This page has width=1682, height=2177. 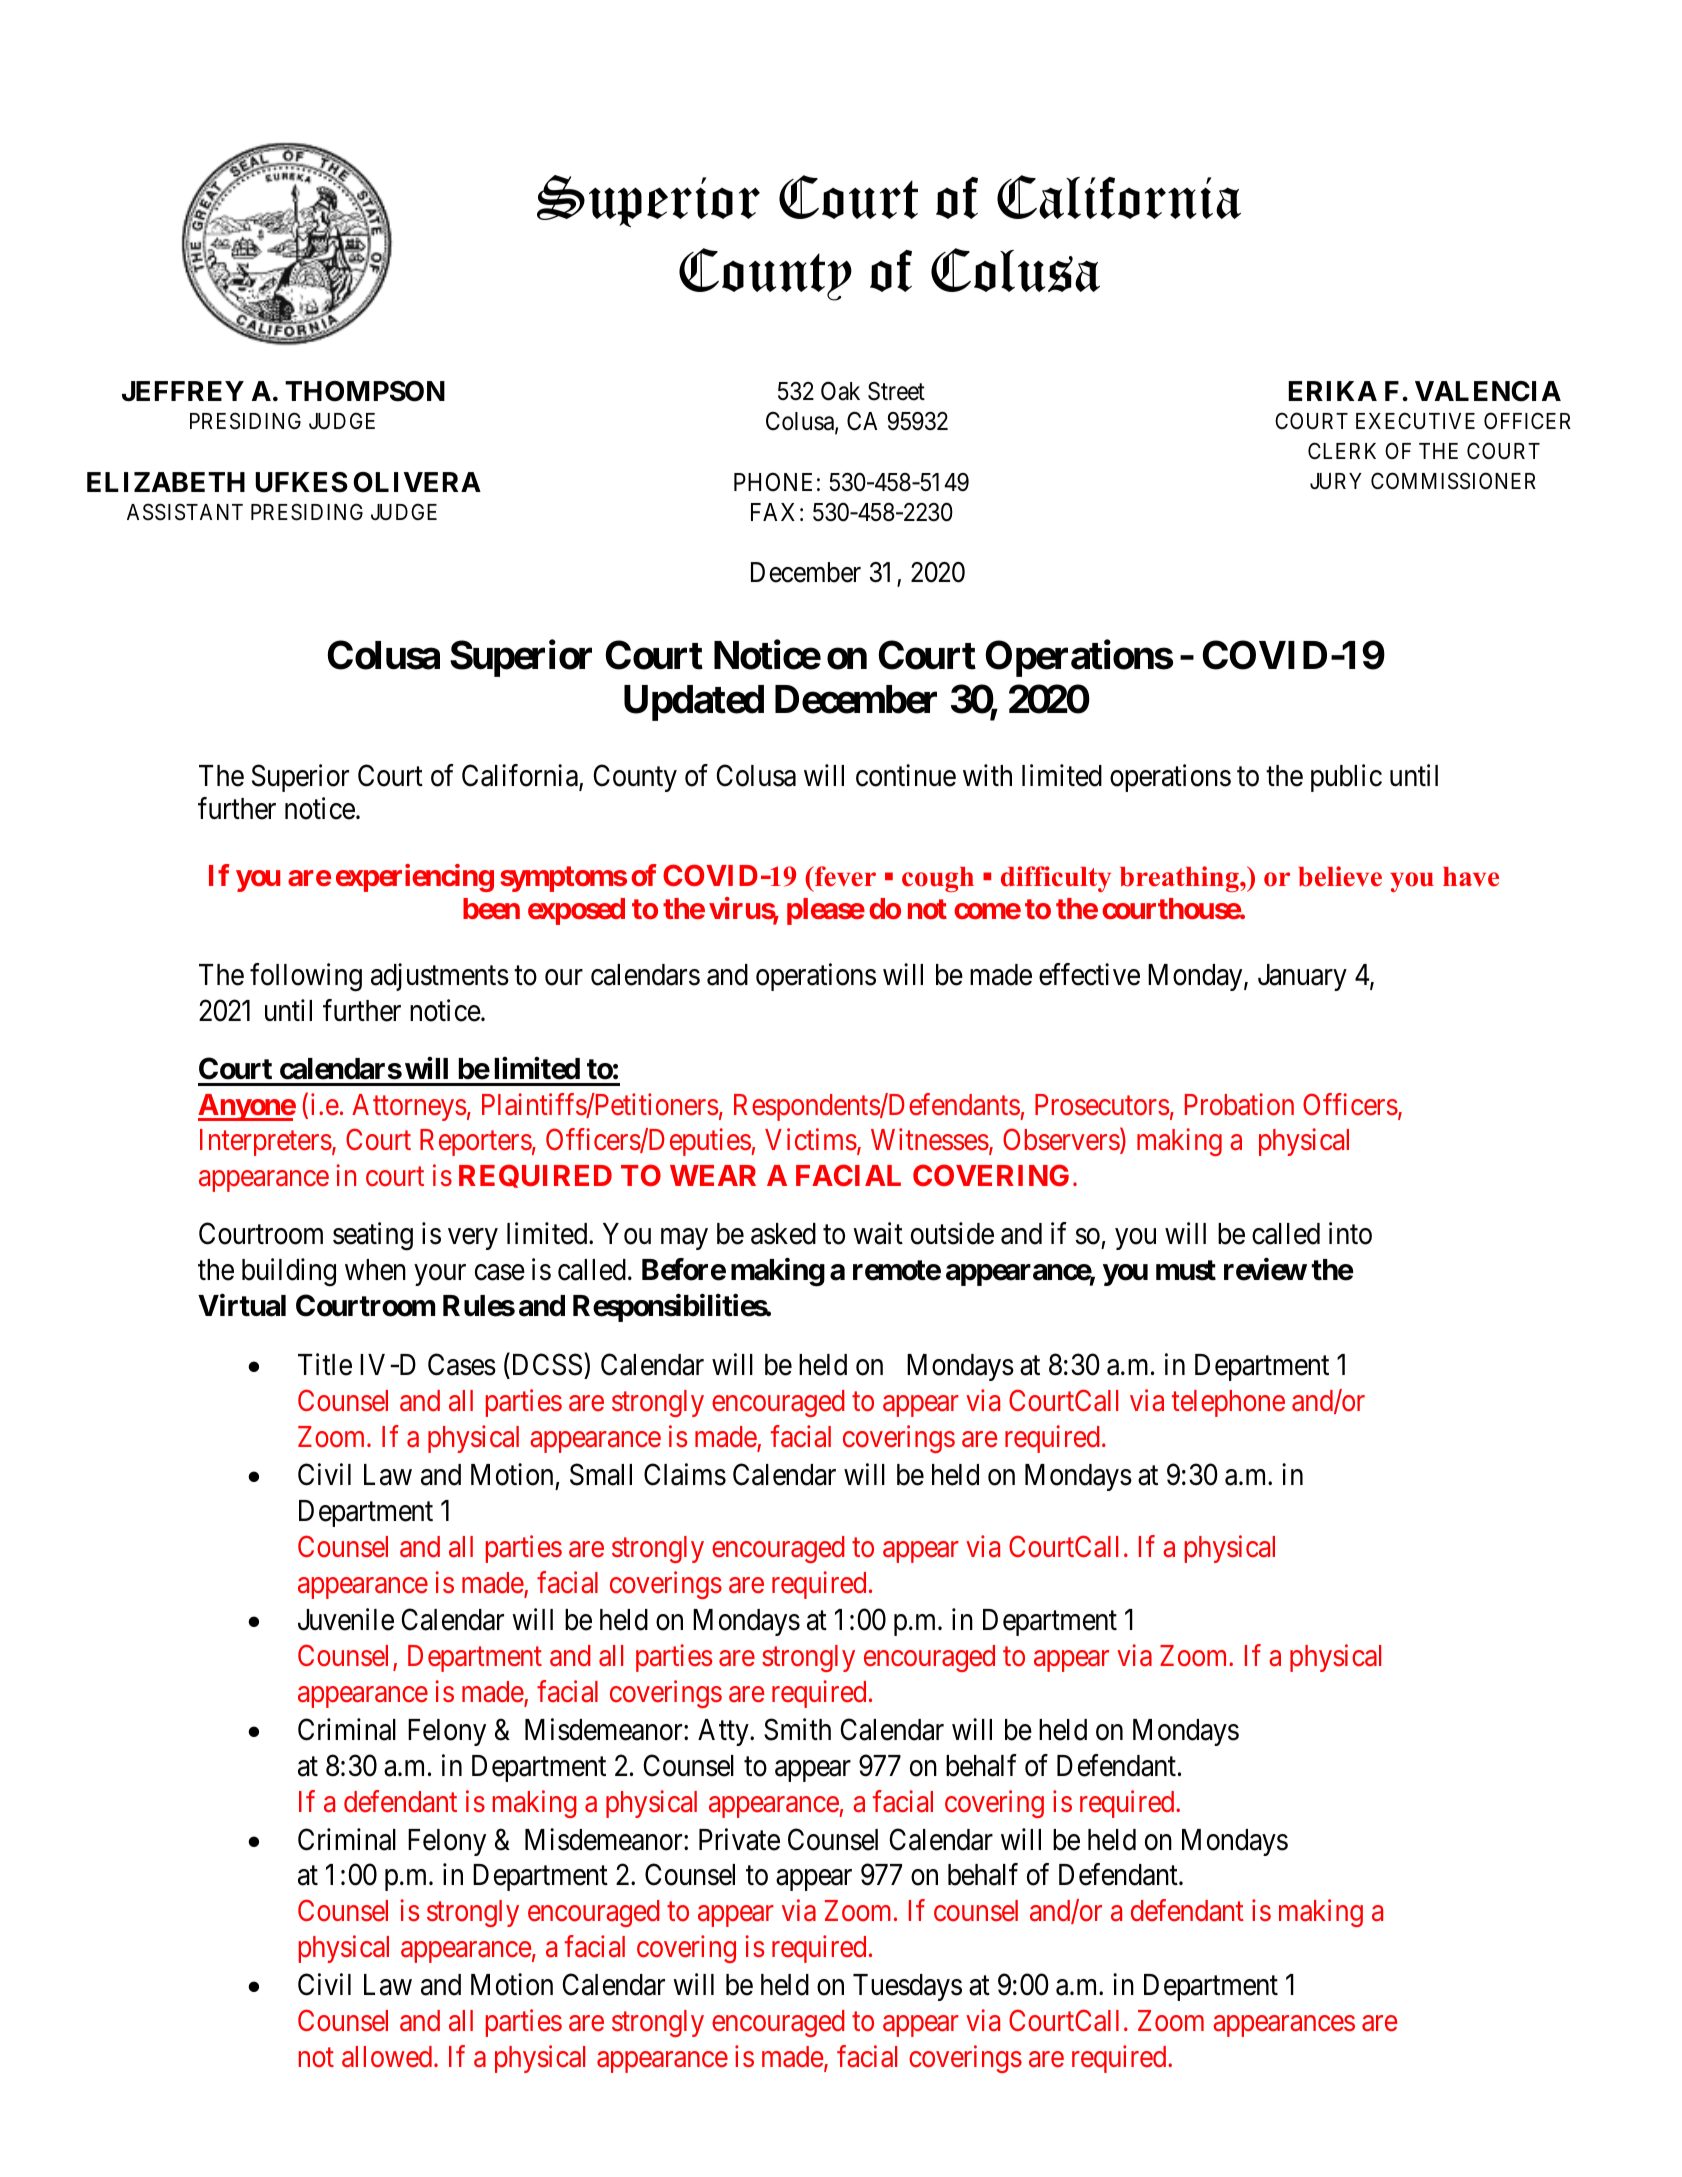 What do you see at coordinates (346, 1619) in the page?
I see `Juvenile` at bounding box center [346, 1619].
